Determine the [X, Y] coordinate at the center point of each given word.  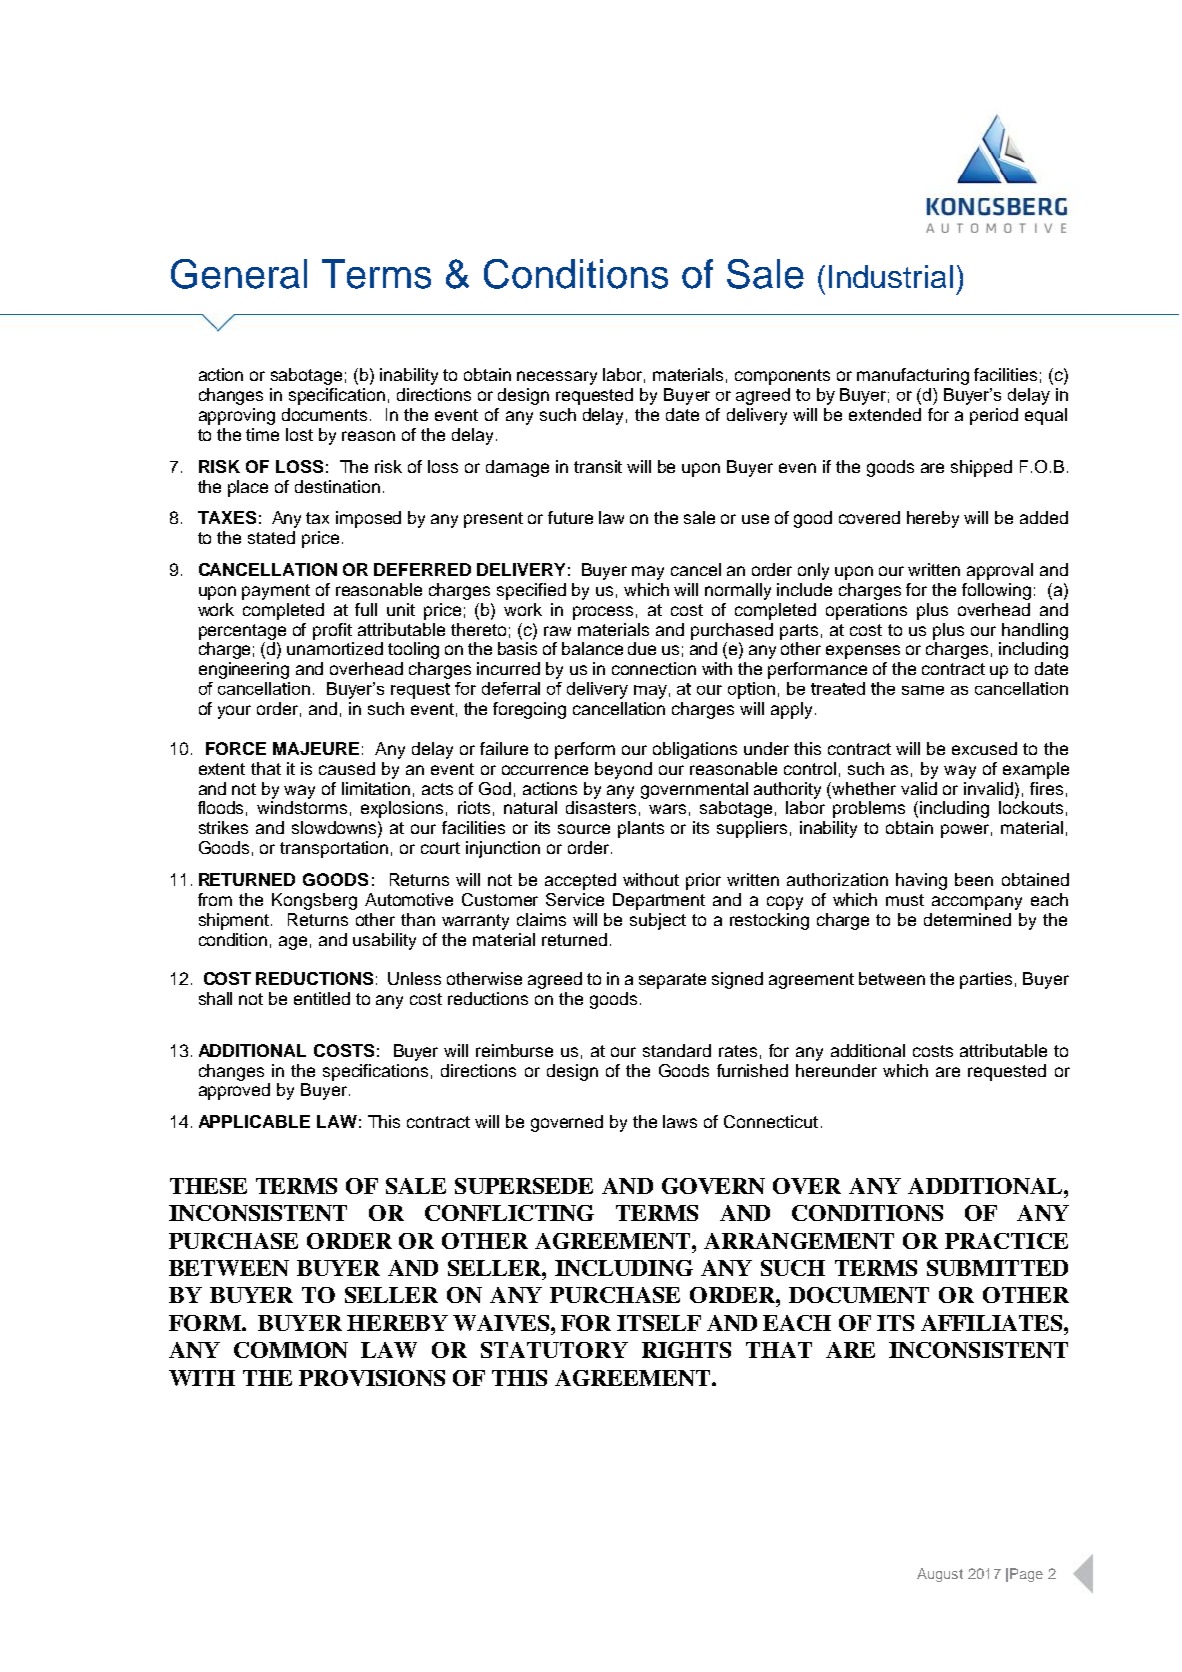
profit [332, 631]
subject [658, 921]
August [940, 1575]
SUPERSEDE [524, 1186]
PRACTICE [1006, 1241]
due [642, 648]
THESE [208, 1186]
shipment [235, 921]
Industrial [891, 276]
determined [967, 919]
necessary [557, 378]
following [996, 591]
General [239, 274]
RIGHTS [686, 1350]
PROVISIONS [372, 1378]
